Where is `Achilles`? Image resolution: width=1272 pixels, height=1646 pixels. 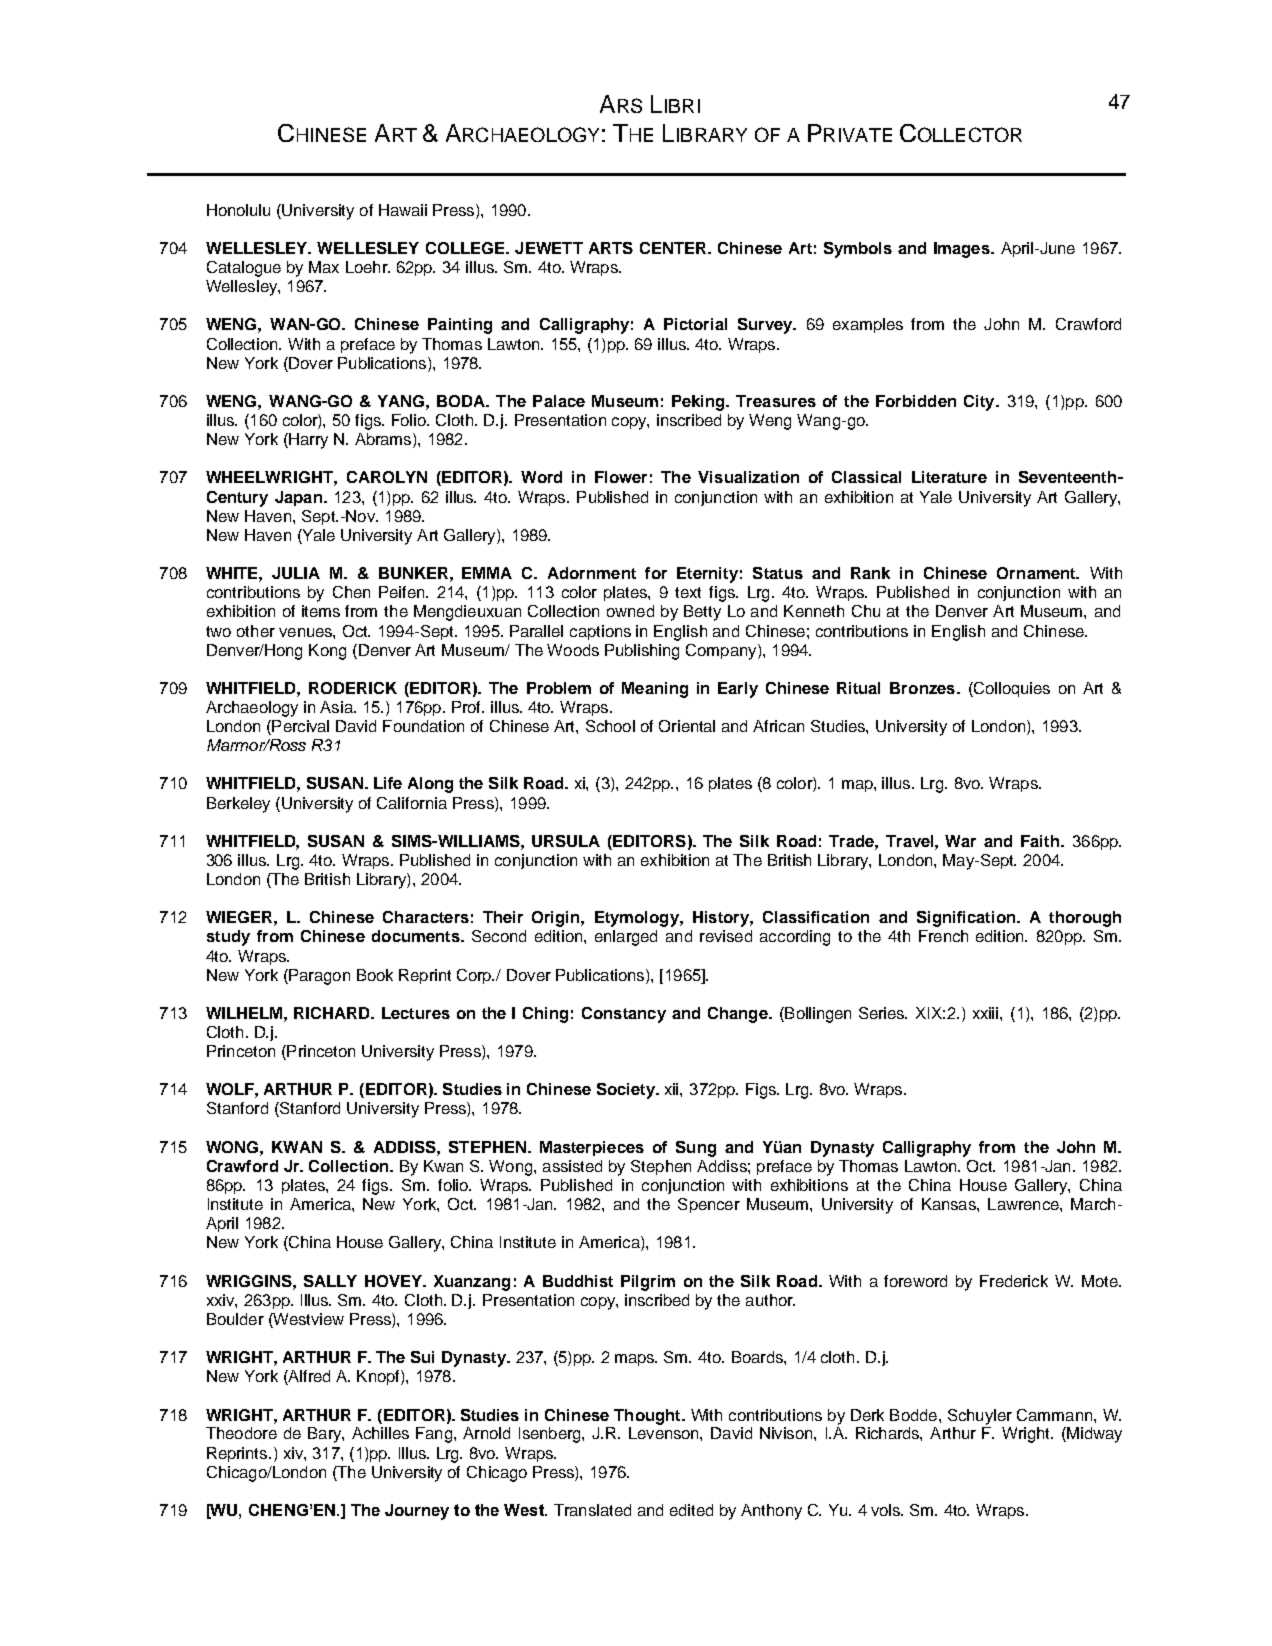
Achilles is located at coordinates (380, 1433).
